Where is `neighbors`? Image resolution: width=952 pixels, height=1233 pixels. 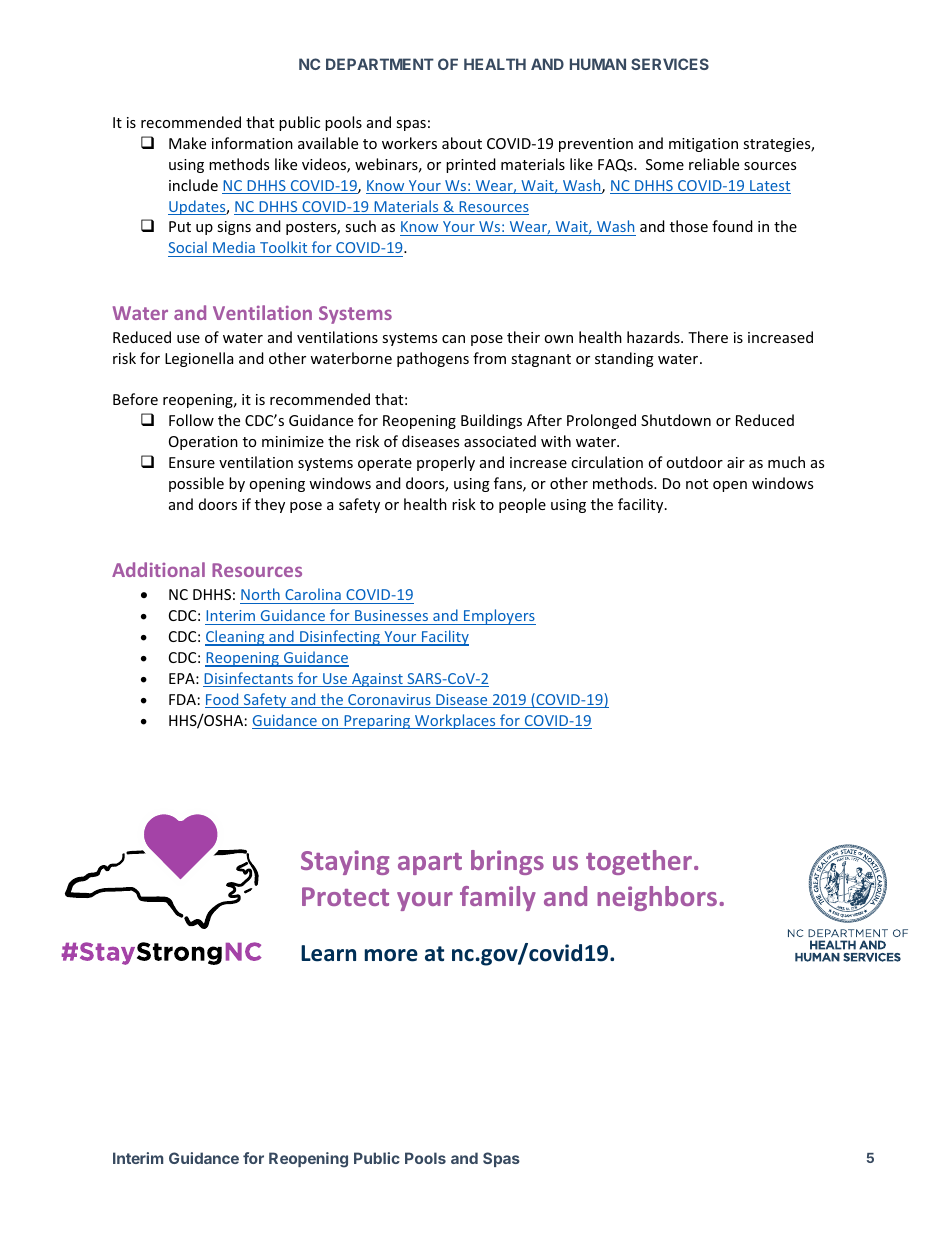
neighbors is located at coordinates (657, 898).
